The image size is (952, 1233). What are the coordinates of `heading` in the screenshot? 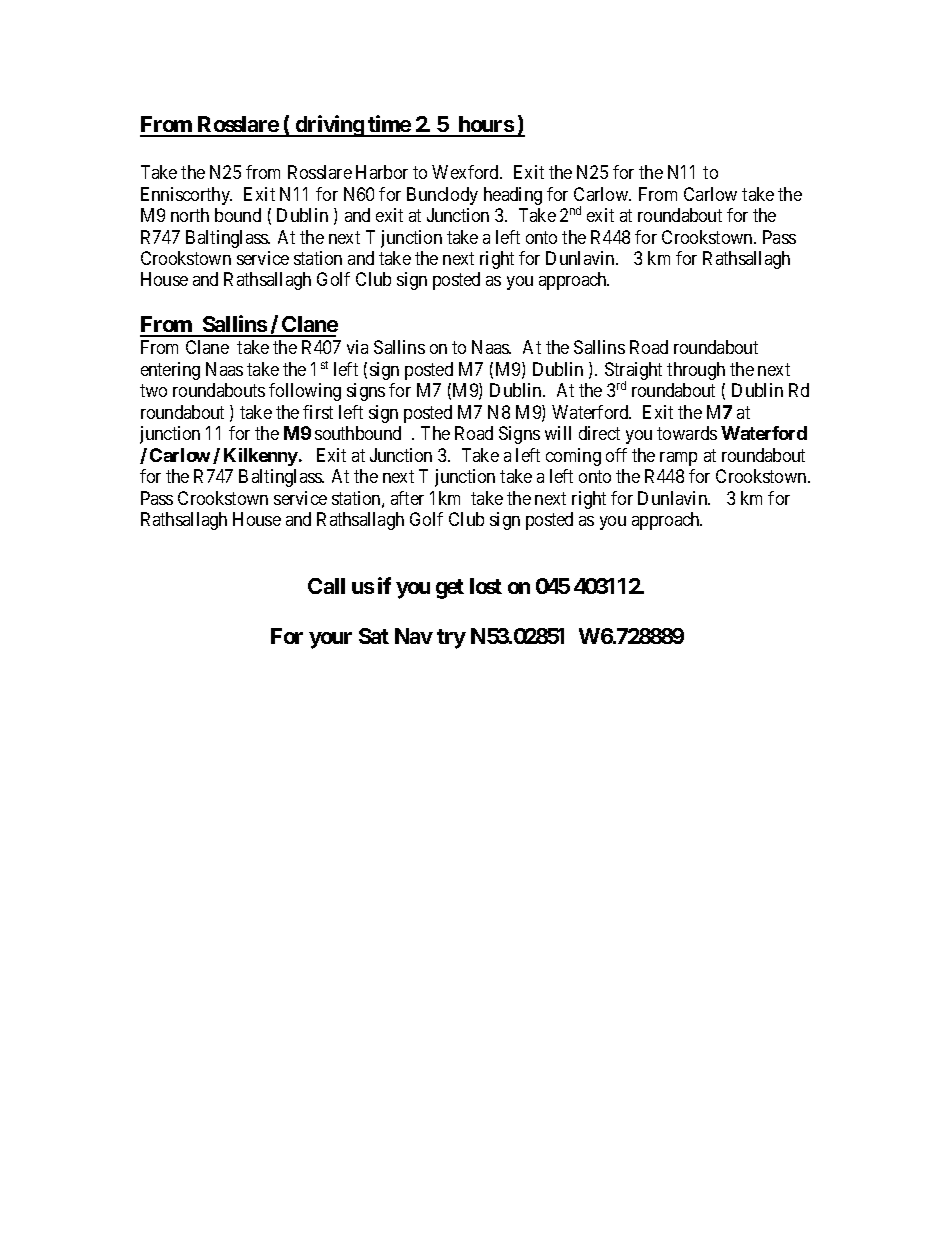 It's located at (513, 196).
